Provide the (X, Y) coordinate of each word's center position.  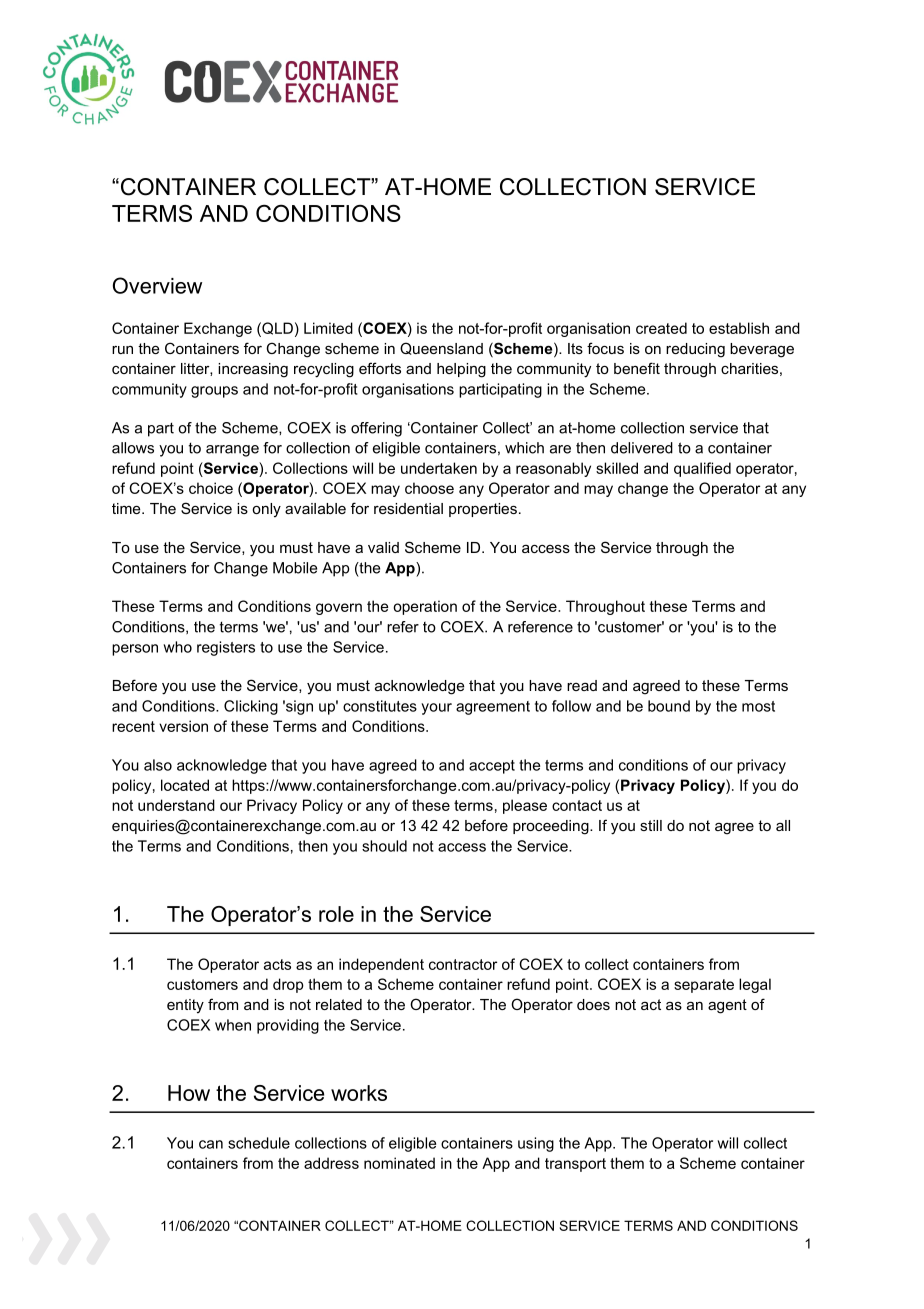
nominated (399, 1163)
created (661, 328)
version (183, 726)
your (436, 709)
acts (277, 964)
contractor (463, 964)
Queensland (441, 348)
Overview (157, 285)
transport (575, 1165)
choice (211, 488)
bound (669, 706)
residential (408, 508)
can (211, 1144)
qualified (702, 469)
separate (704, 986)
